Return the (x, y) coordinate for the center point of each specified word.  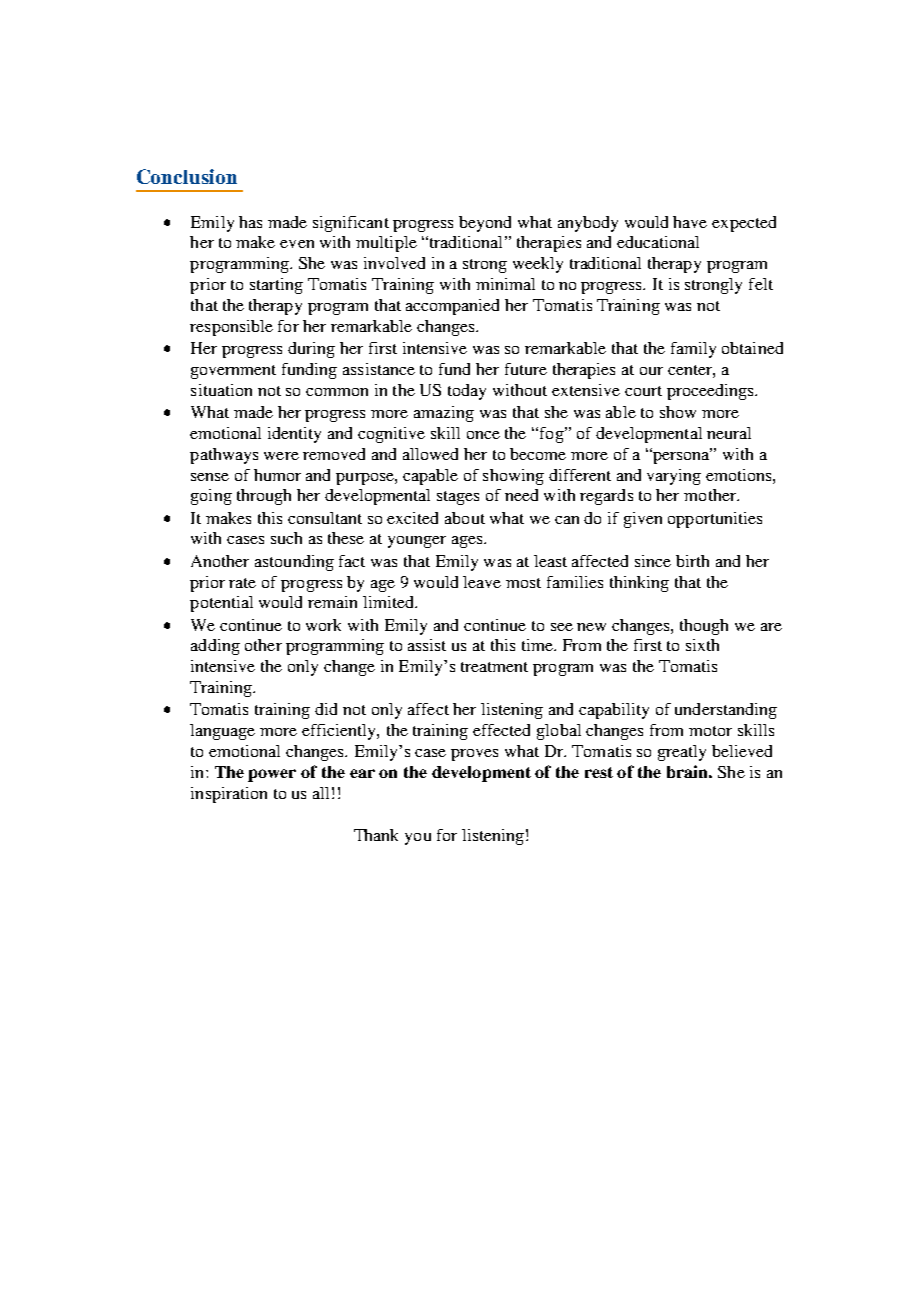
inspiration (229, 795)
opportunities (715, 520)
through (264, 497)
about (465, 518)
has (250, 222)
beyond (485, 224)
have (690, 222)
